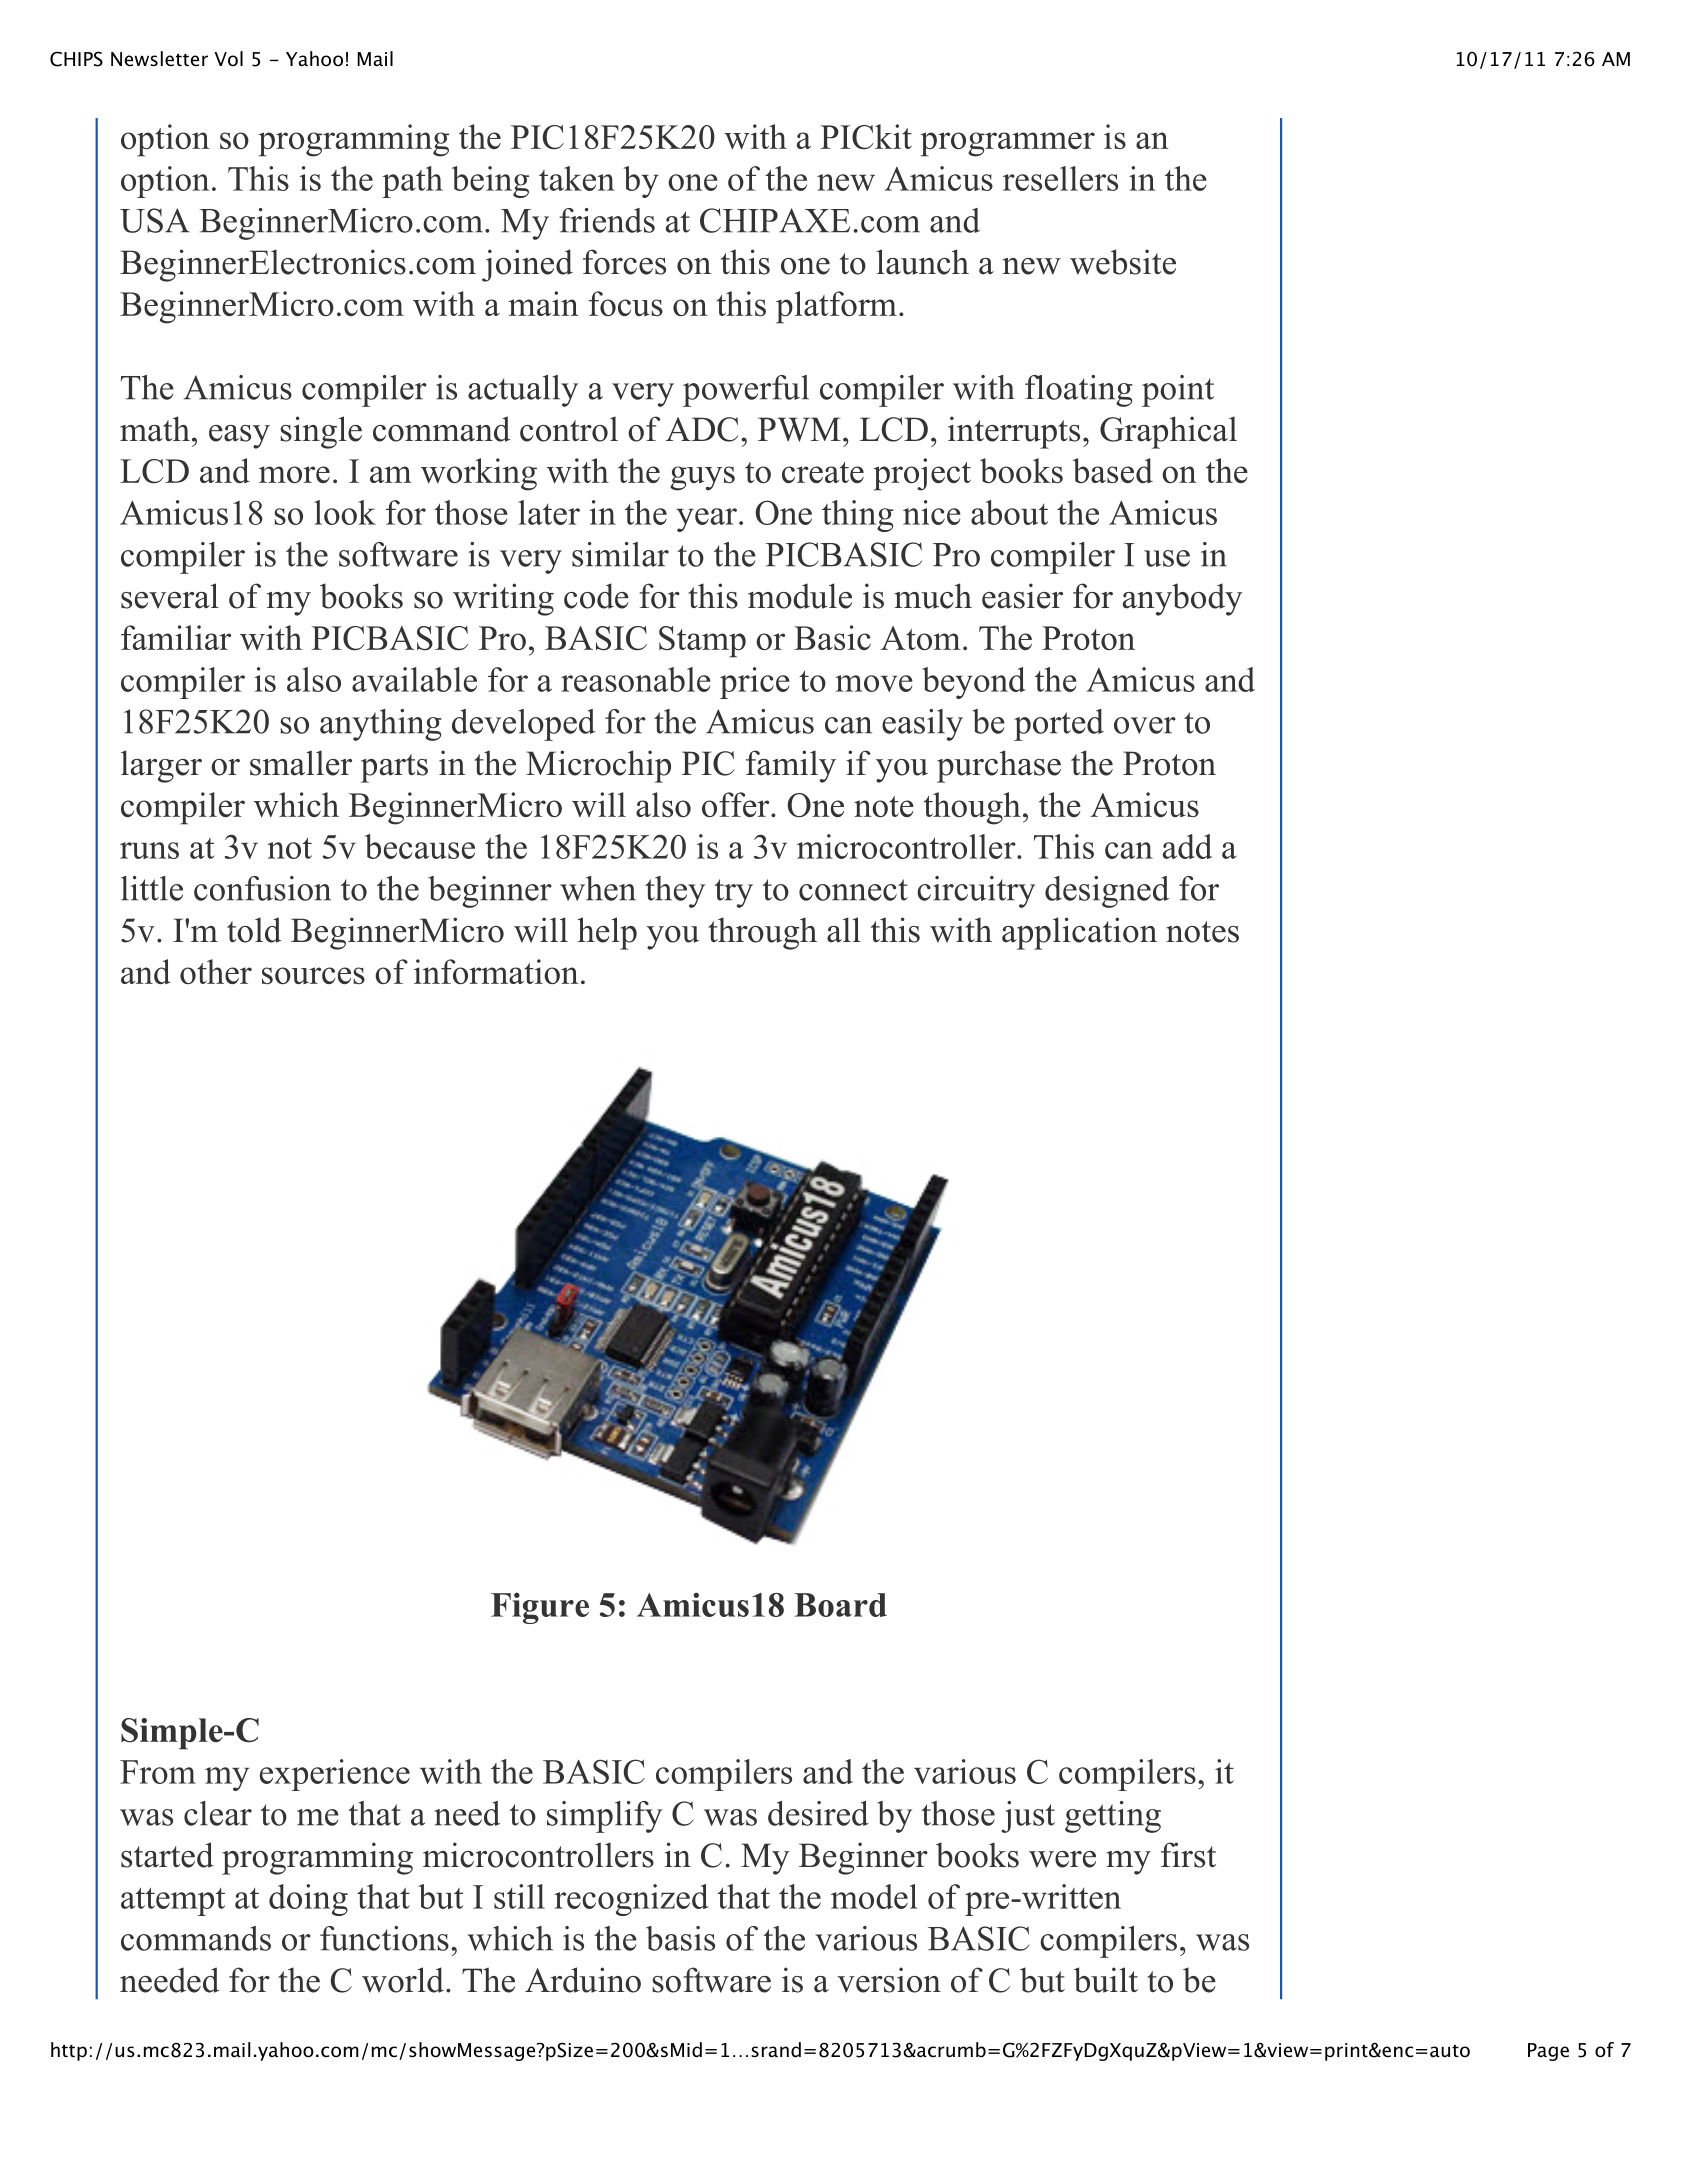 The width and height of the screenshot is (1681, 2175). What do you see at coordinates (540, 1608) in the screenshot?
I see `Figure` at bounding box center [540, 1608].
